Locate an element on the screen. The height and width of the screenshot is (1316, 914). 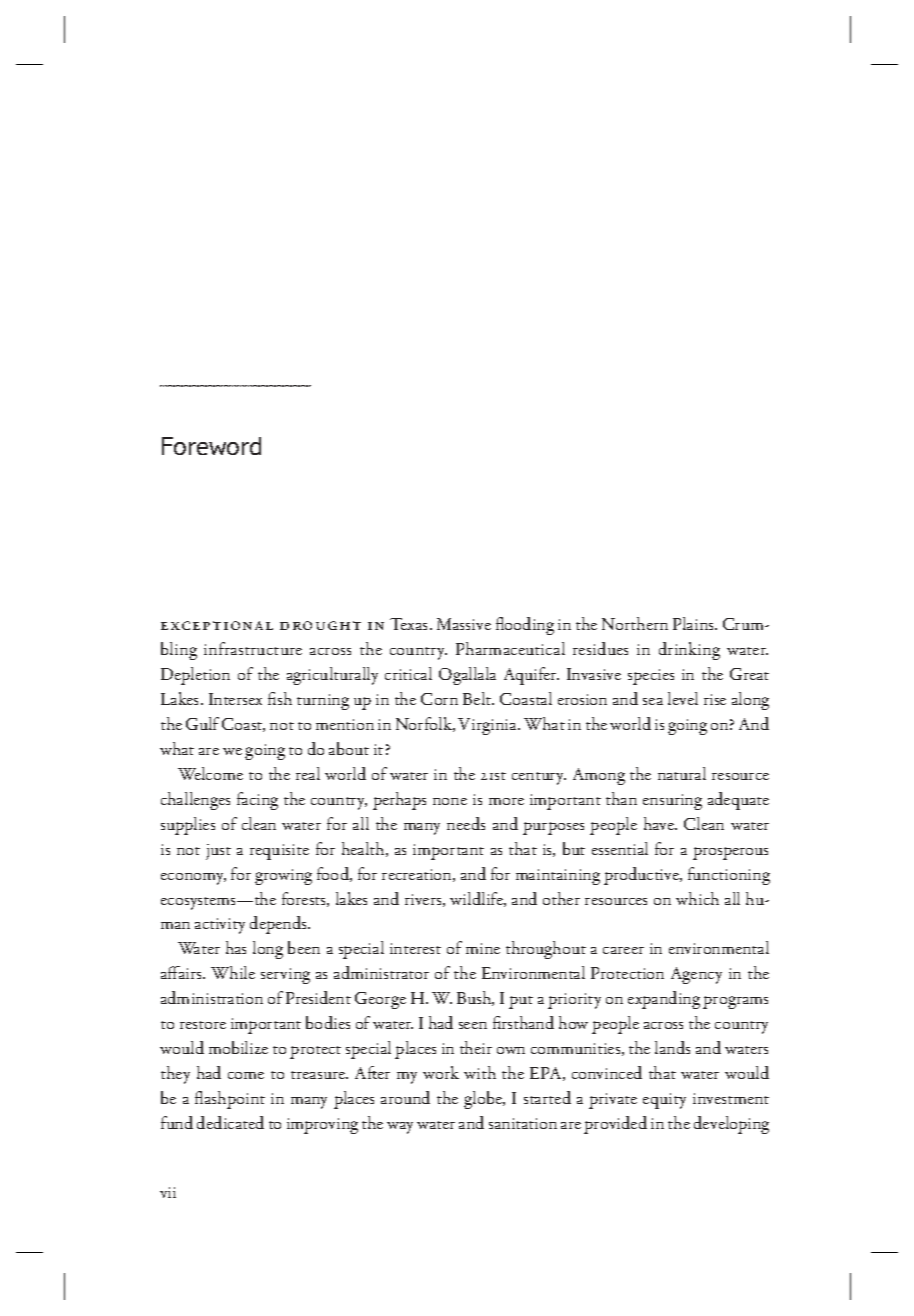
facing is located at coordinates (257, 801).
